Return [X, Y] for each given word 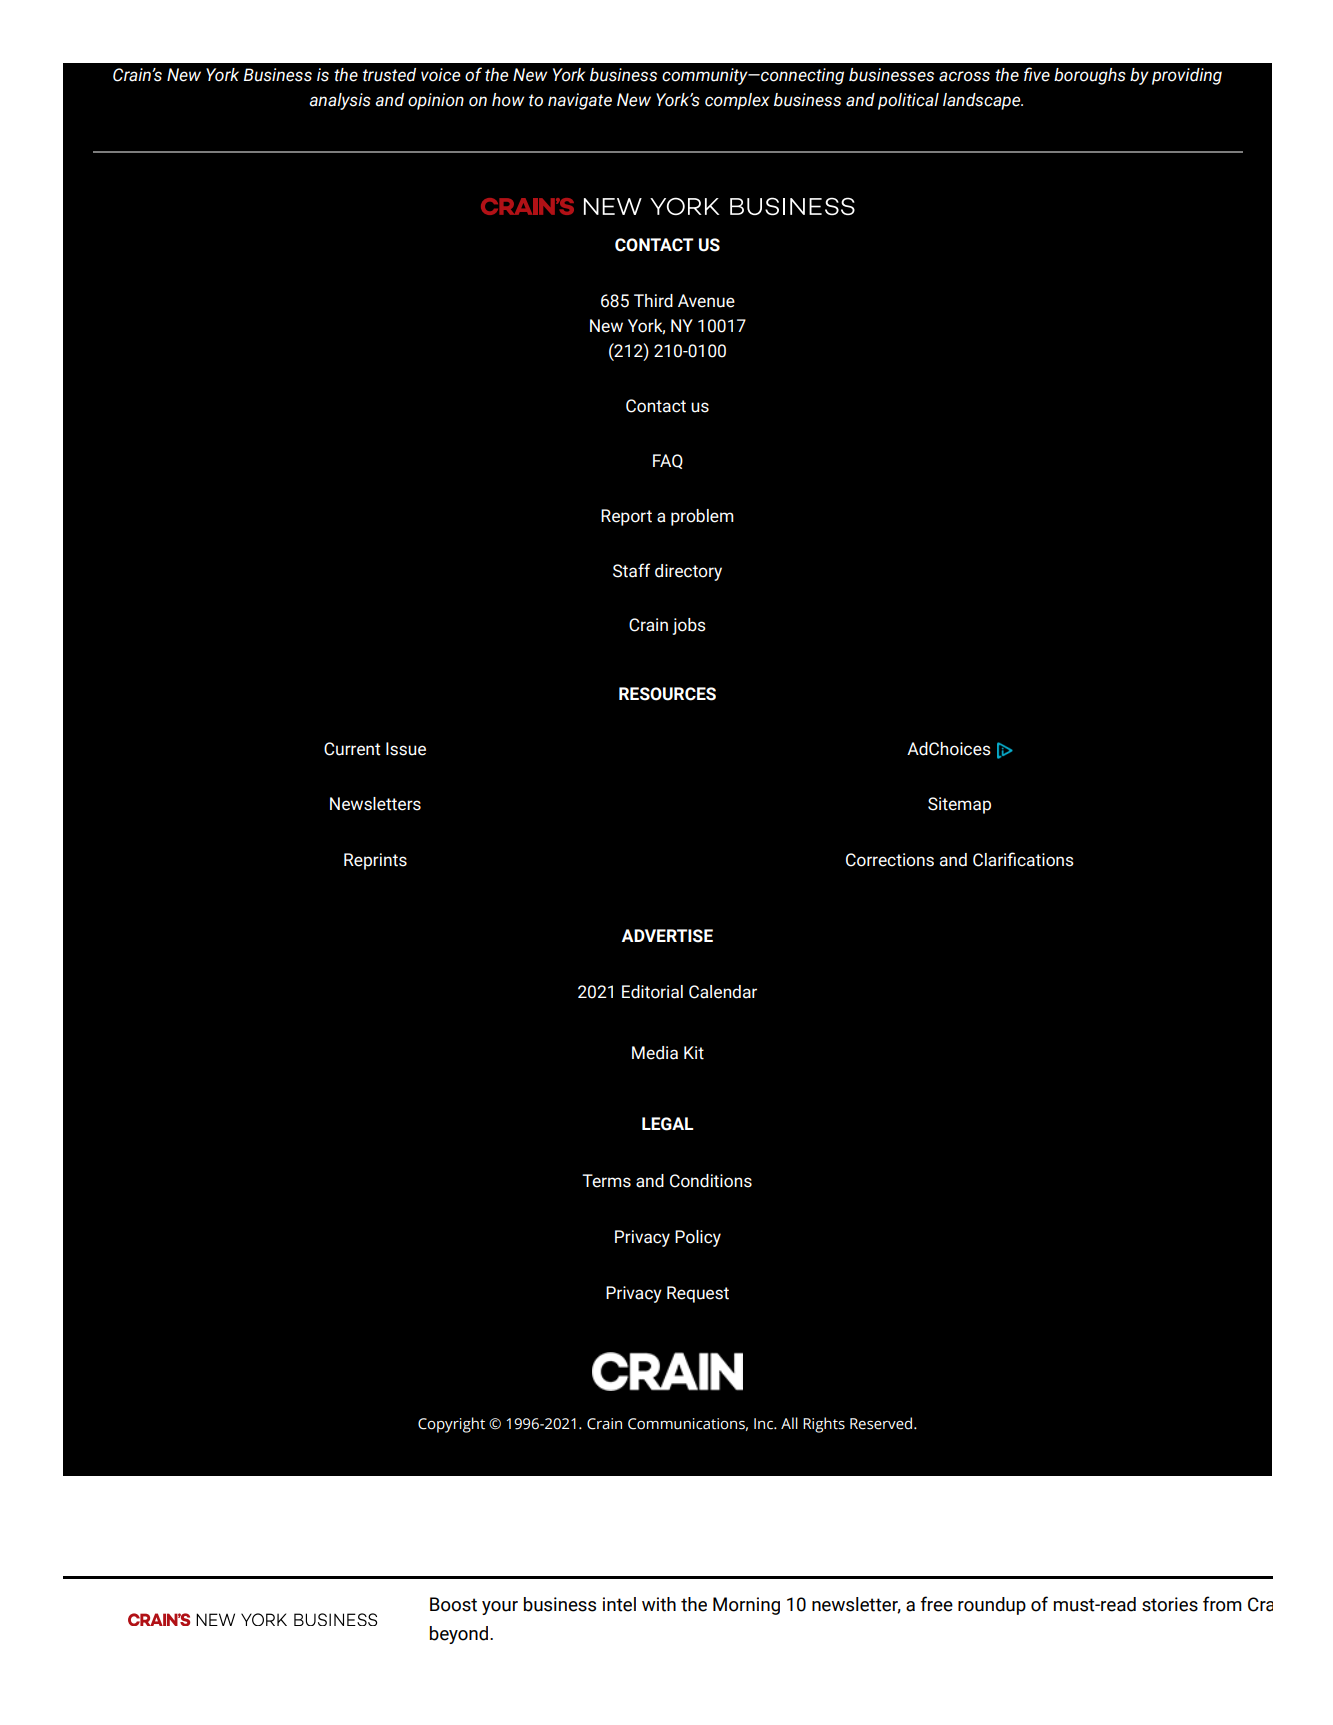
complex [737, 101]
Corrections [890, 860]
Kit [694, 1053]
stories [1170, 1604]
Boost [453, 1604]
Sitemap [959, 805]
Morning [746, 1606]
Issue [406, 749]
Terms [606, 1181]
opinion [436, 101]
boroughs [1090, 76]
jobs [689, 626]
